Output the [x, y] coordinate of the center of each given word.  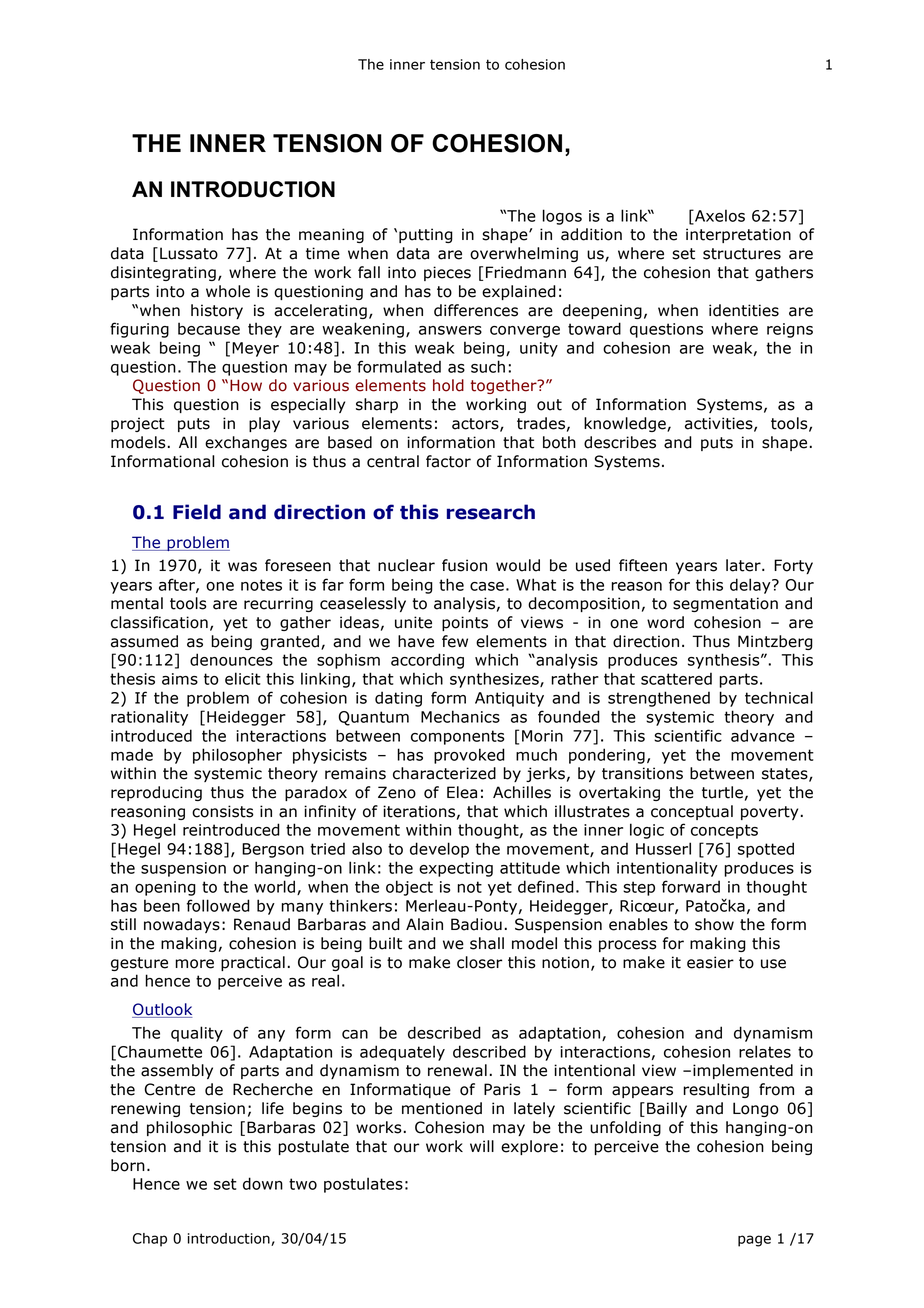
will [482, 1146]
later [744, 565]
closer [479, 962]
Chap [150, 1240]
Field [197, 512]
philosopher [237, 756]
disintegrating [163, 273]
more [194, 964]
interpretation [738, 235]
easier [710, 962]
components [457, 737]
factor [448, 461]
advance [763, 735]
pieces [447, 273]
